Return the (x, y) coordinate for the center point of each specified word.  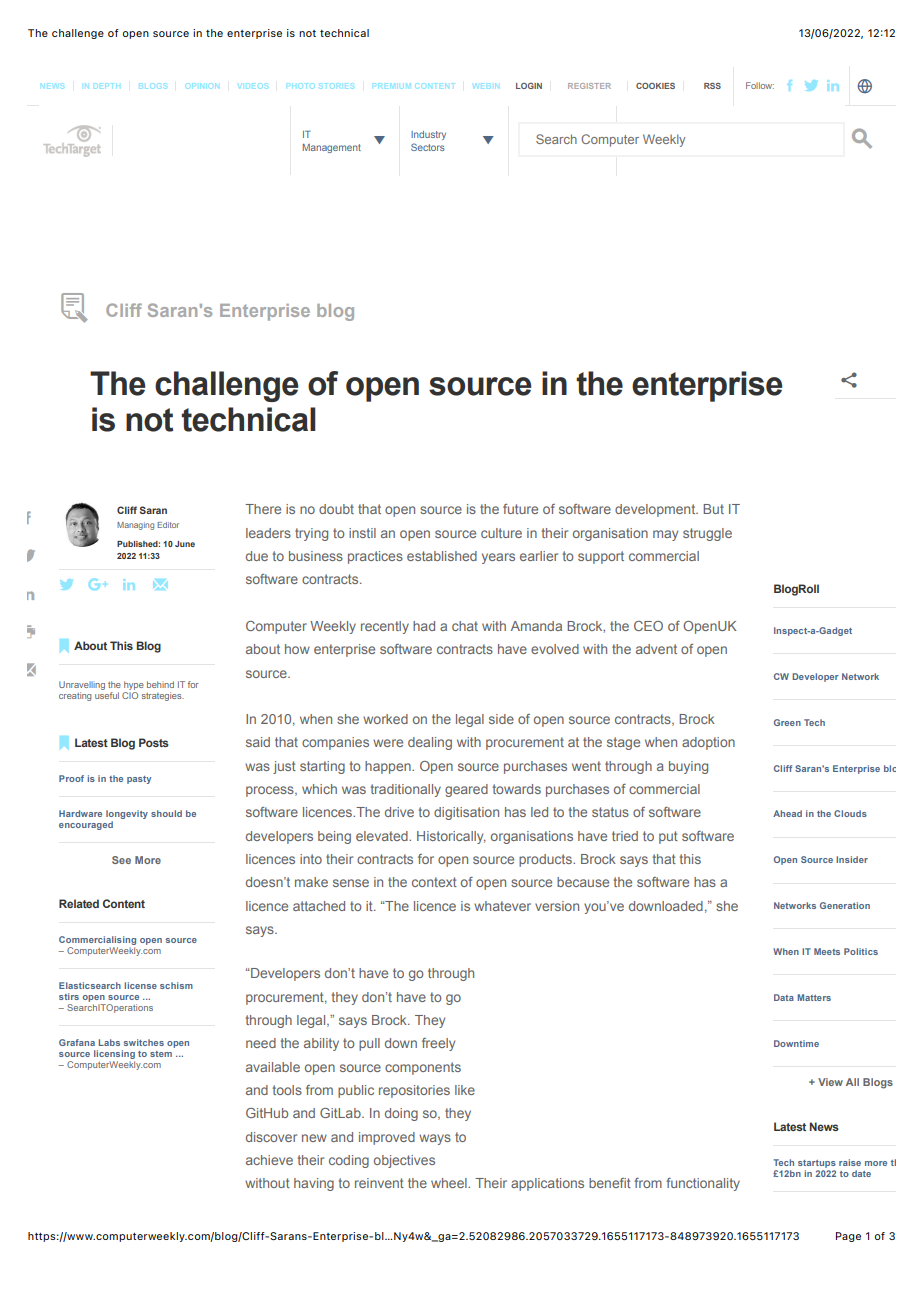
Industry (428, 135)
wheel (450, 1183)
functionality (703, 1184)
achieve (269, 1160)
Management (332, 148)
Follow (760, 85)
